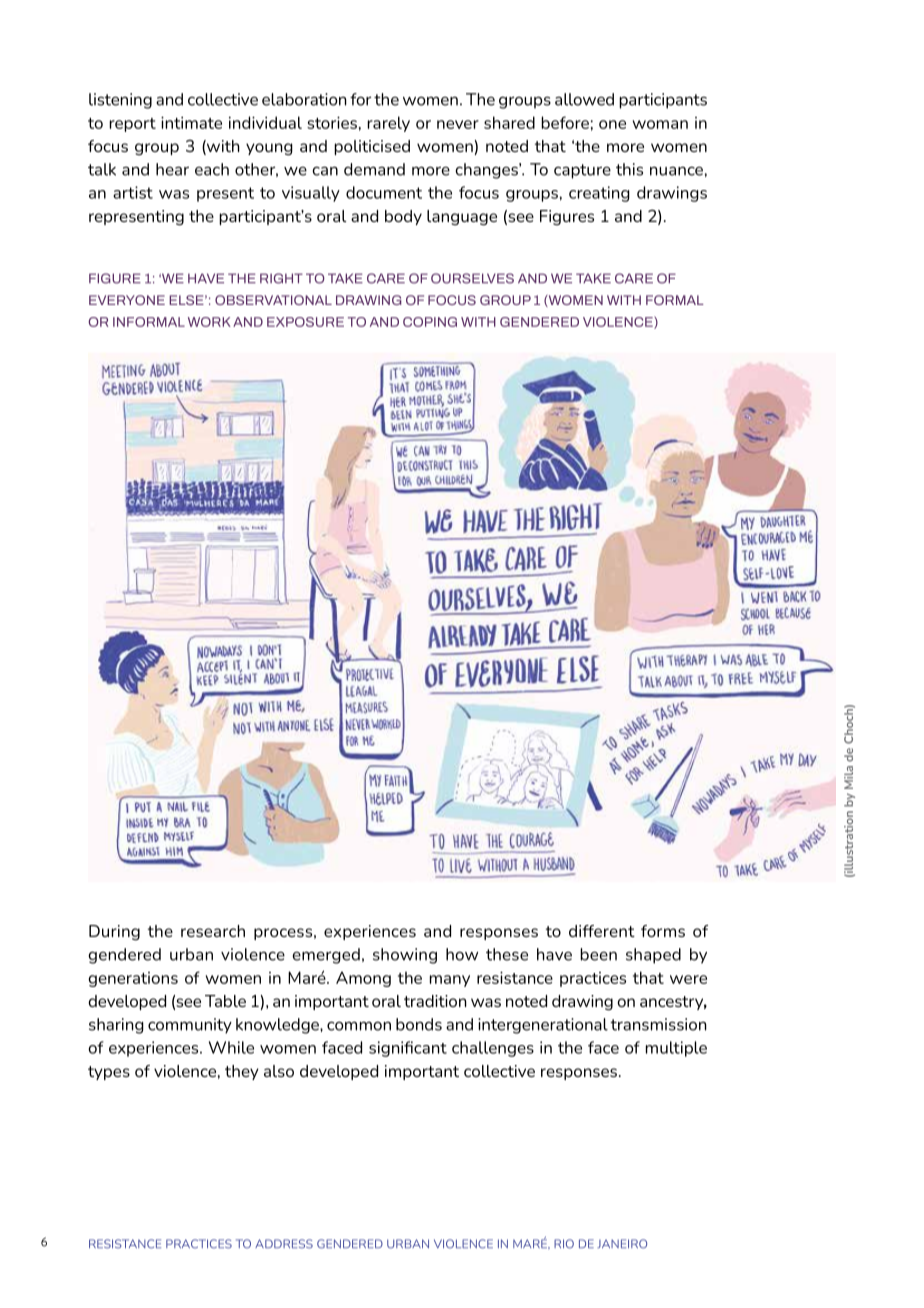  Describe the element at coordinates (388, 124) in the document. I see `rarely` at that location.
